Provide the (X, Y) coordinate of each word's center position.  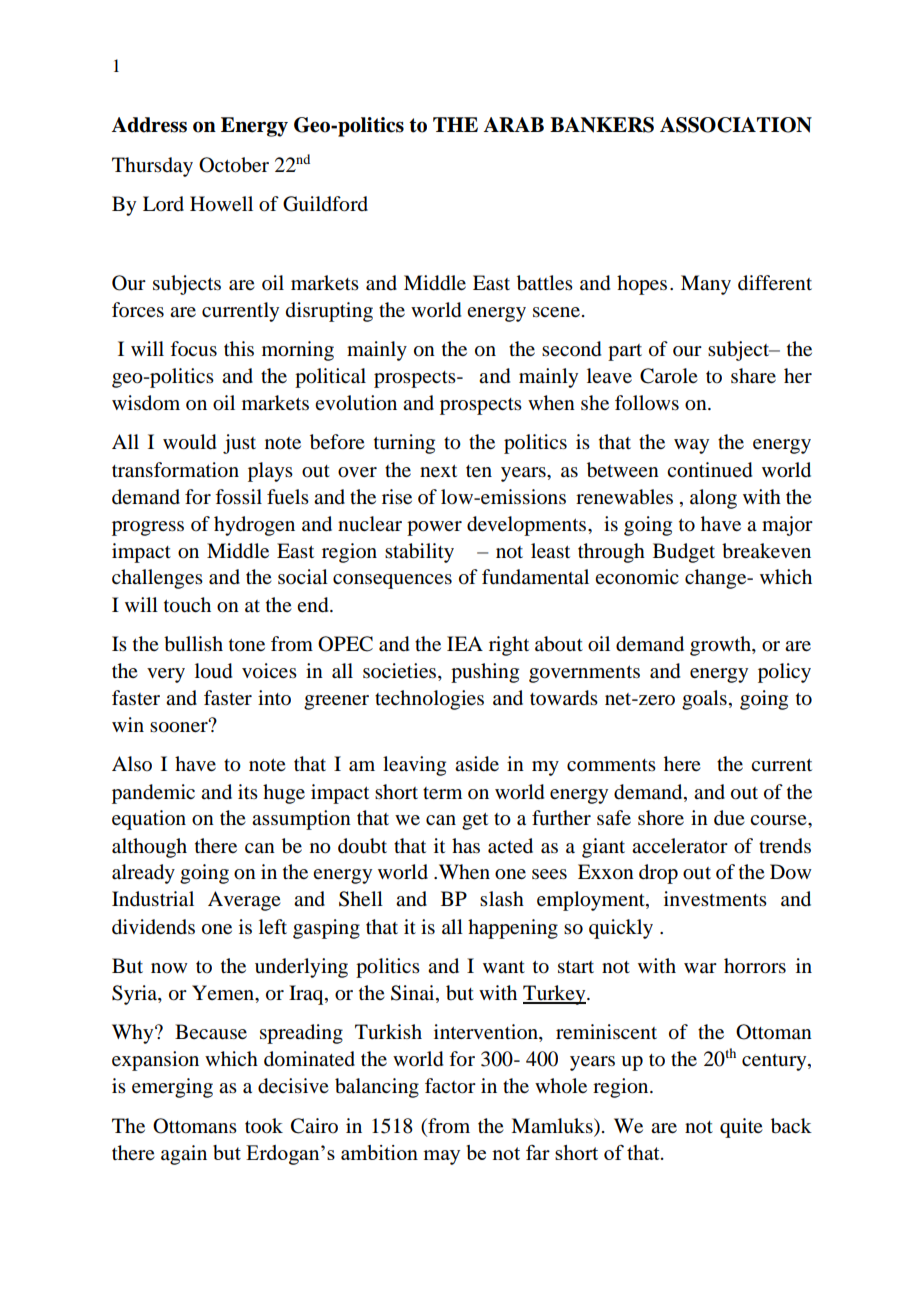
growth (721, 646)
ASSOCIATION (736, 125)
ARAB (513, 124)
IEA (465, 643)
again (184, 1155)
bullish (193, 644)
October (234, 165)
